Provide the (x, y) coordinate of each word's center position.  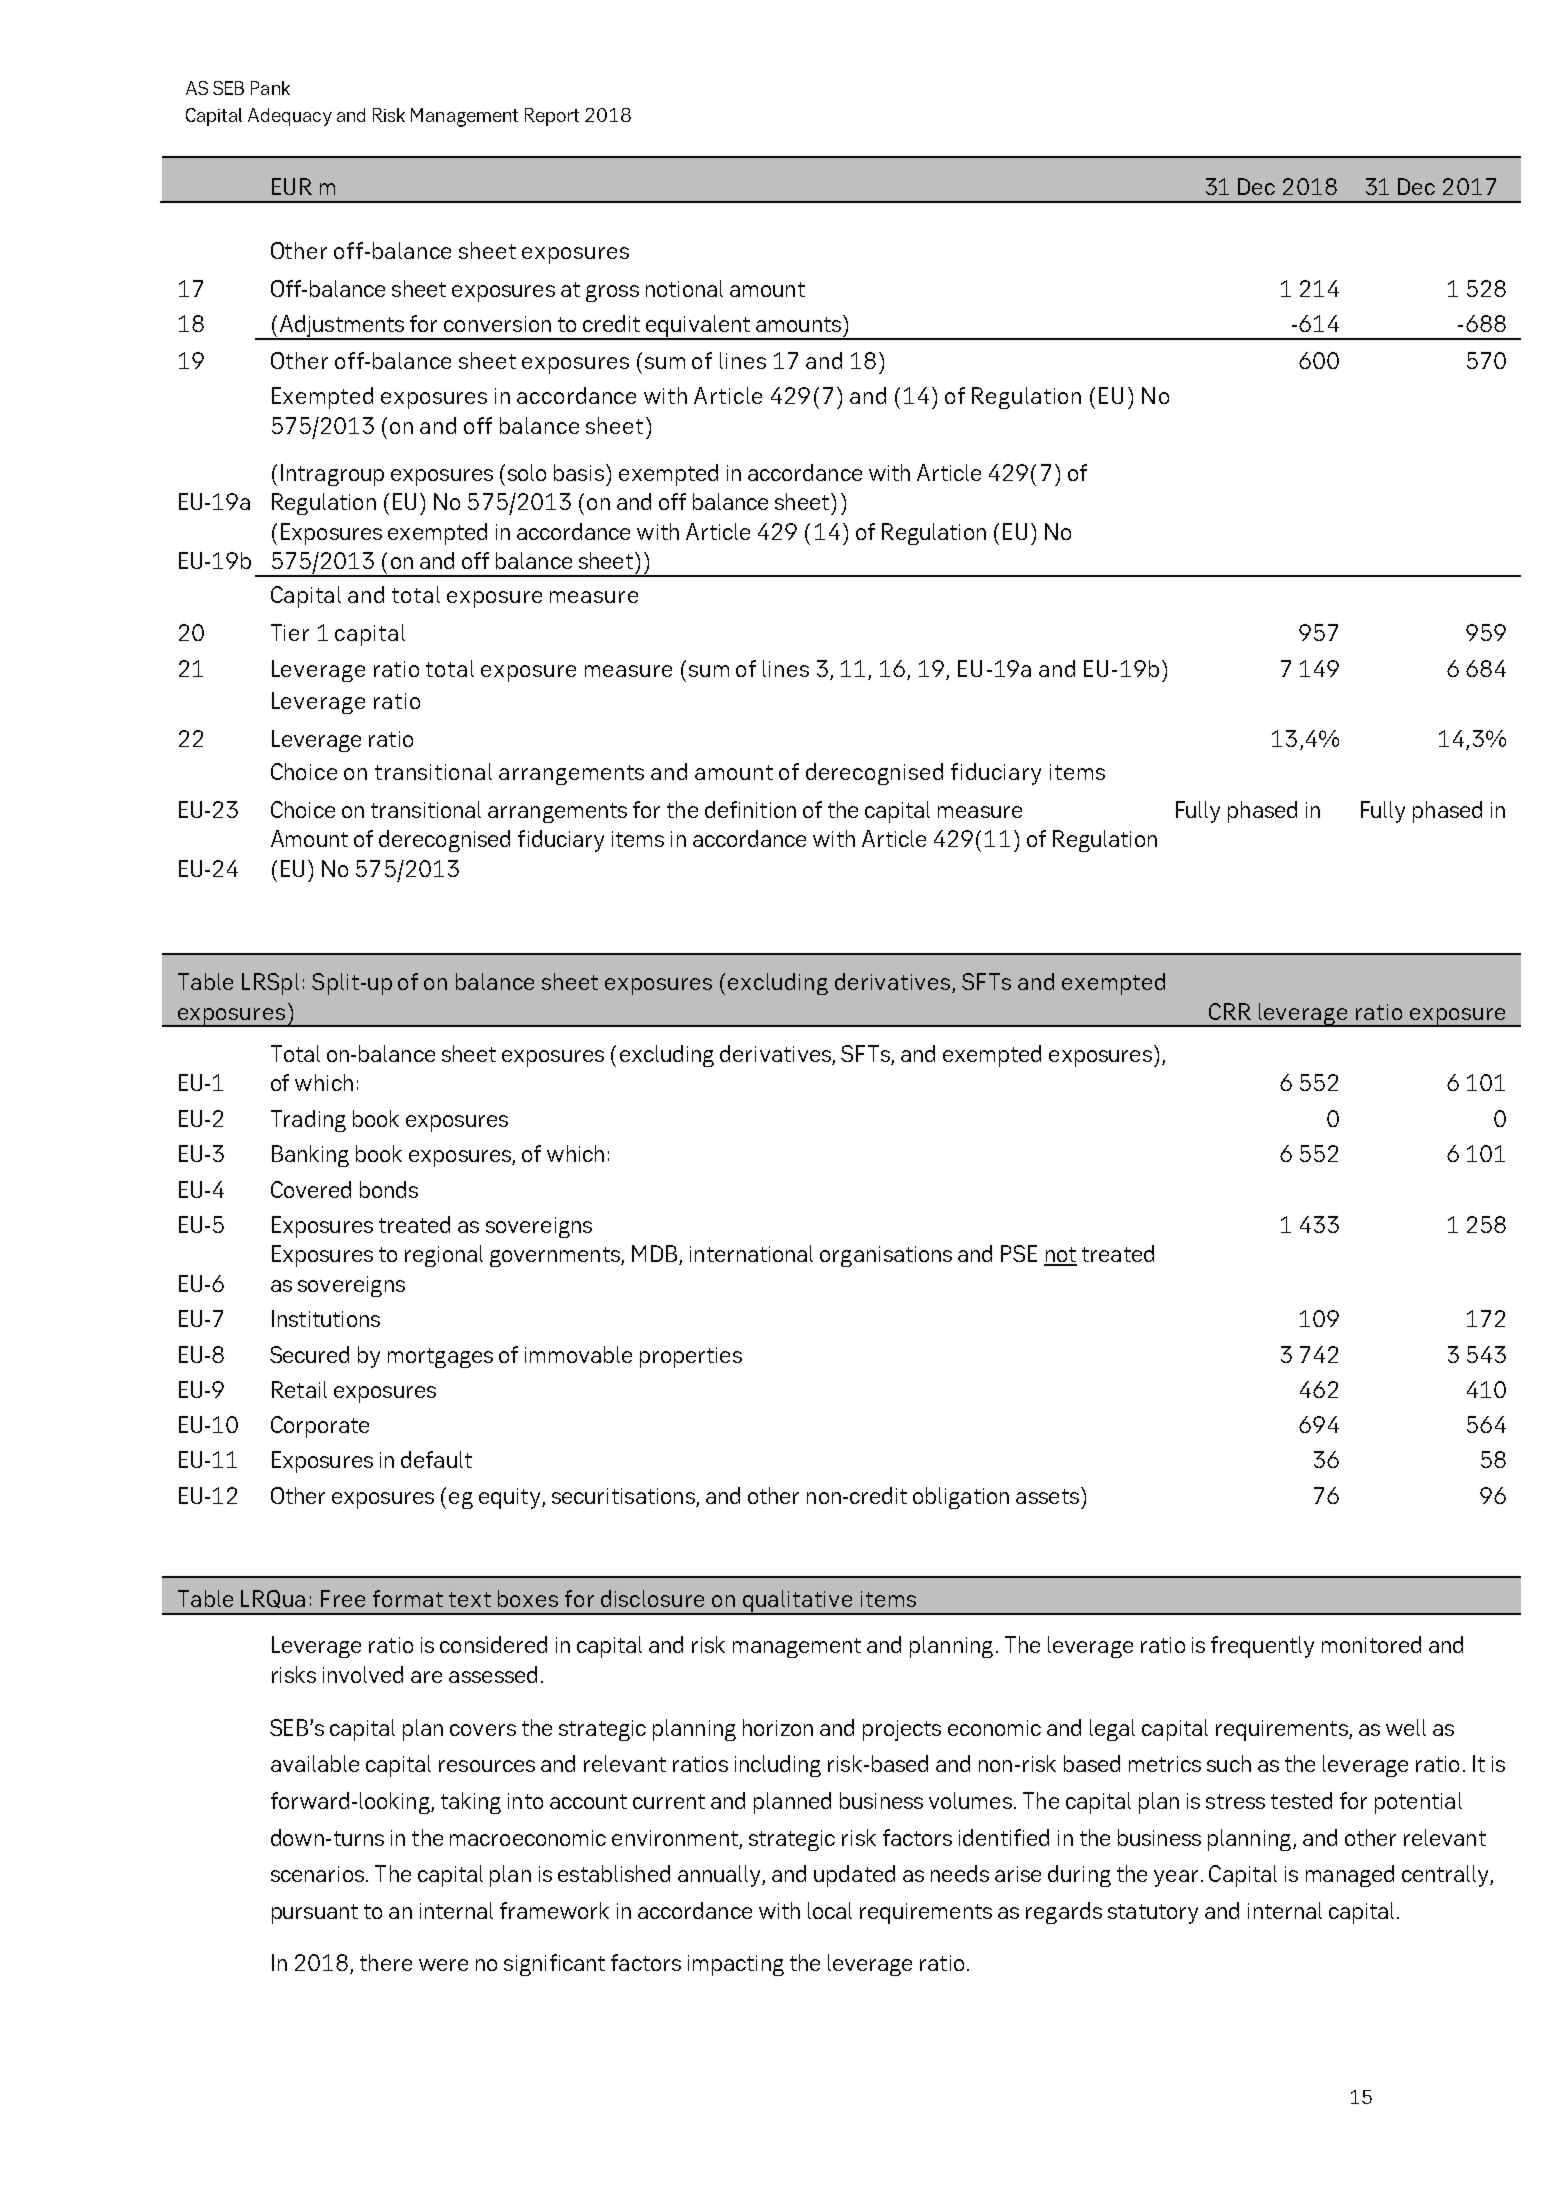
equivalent (697, 327)
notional (684, 288)
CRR (1230, 1011)
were (443, 1965)
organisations (886, 1256)
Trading (308, 1121)
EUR (292, 186)
